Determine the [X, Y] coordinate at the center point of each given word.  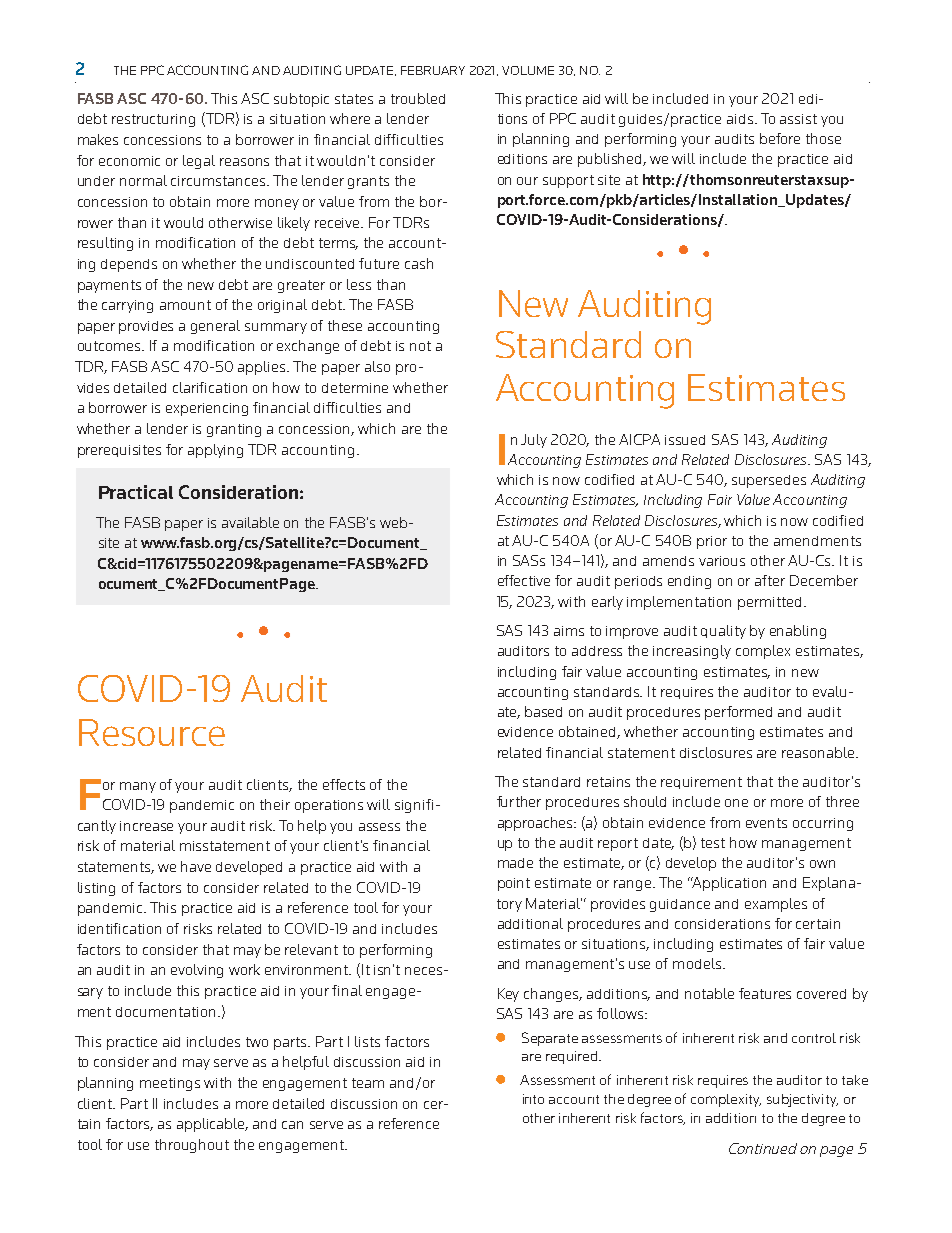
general [215, 327]
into [533, 1099]
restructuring [153, 120]
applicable [212, 1125]
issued [685, 440]
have [196, 866]
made [515, 863]
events [766, 823]
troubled [418, 98]
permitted [769, 603]
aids [741, 119]
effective [524, 580]
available [250, 522]
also [377, 366]
